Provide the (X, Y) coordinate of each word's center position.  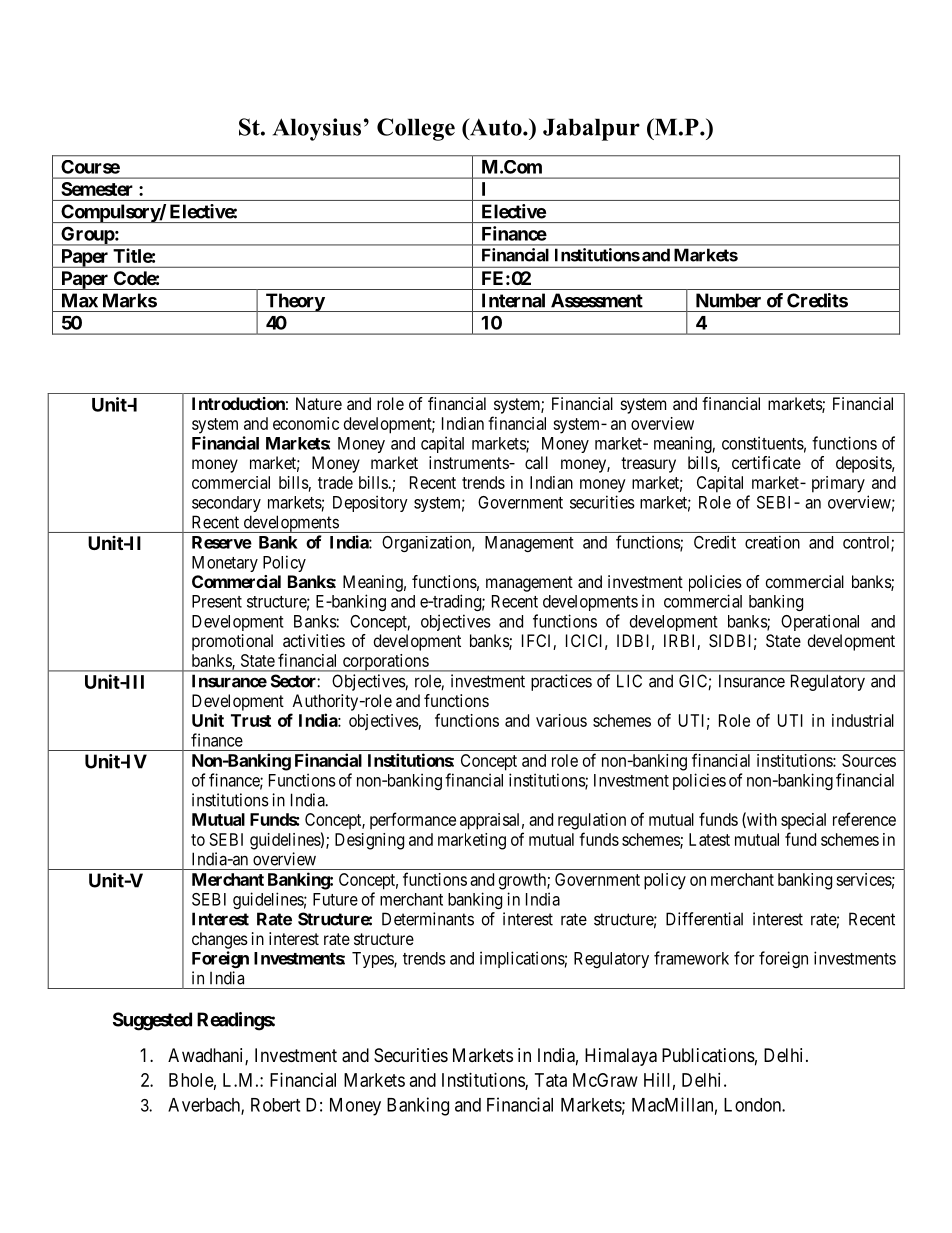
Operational (820, 622)
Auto (495, 128)
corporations (385, 663)
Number (728, 300)
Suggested (152, 1021)
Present (217, 601)
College (416, 129)
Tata (551, 1080)
